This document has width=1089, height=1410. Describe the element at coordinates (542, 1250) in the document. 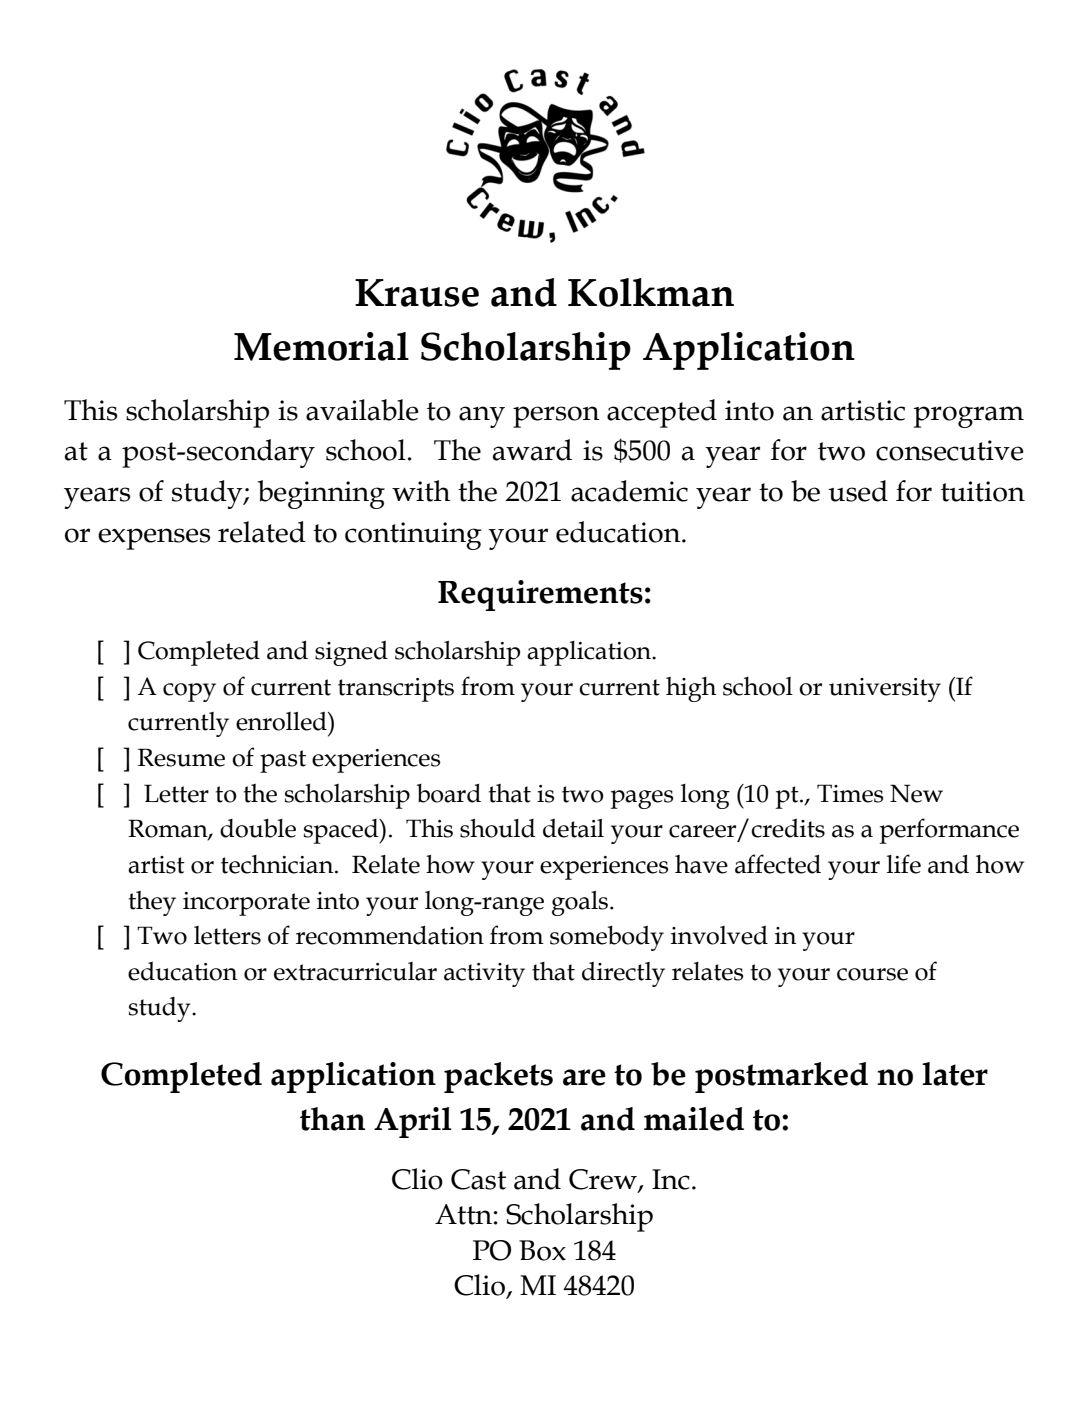

I see `Box` at that location.
